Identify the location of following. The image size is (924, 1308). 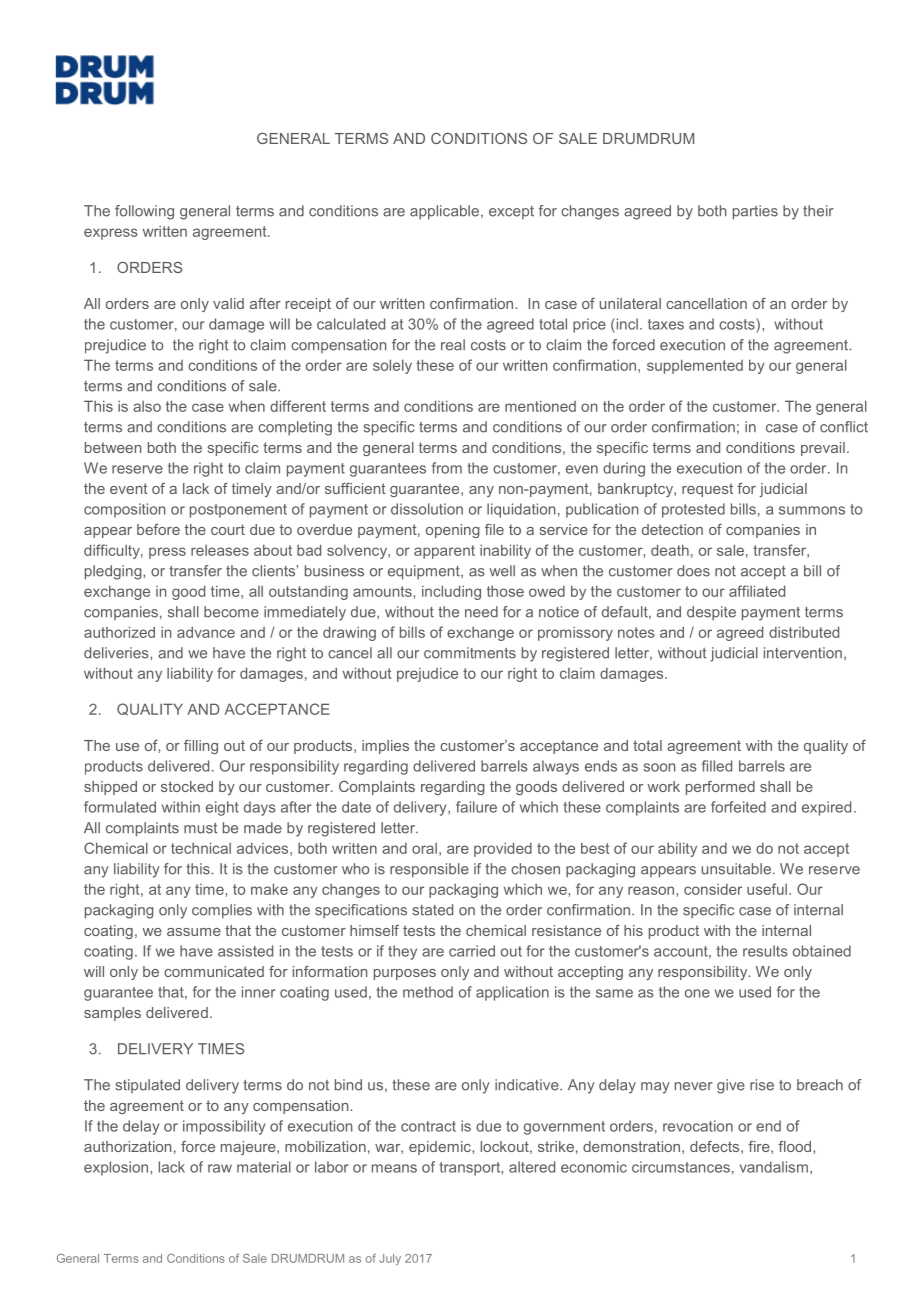
(144, 212).
